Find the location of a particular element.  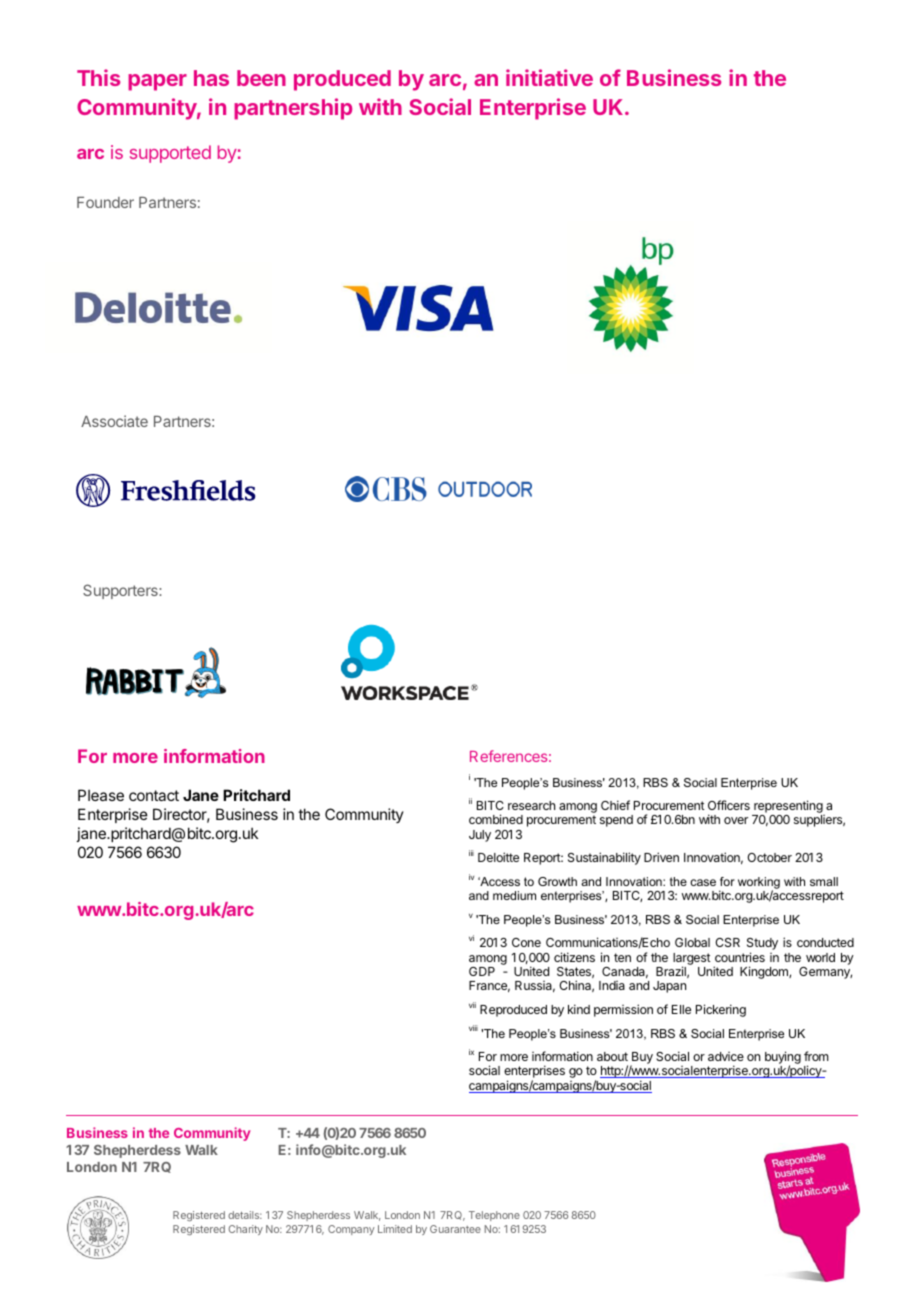

Telephone is located at coordinates (494, 1216).
